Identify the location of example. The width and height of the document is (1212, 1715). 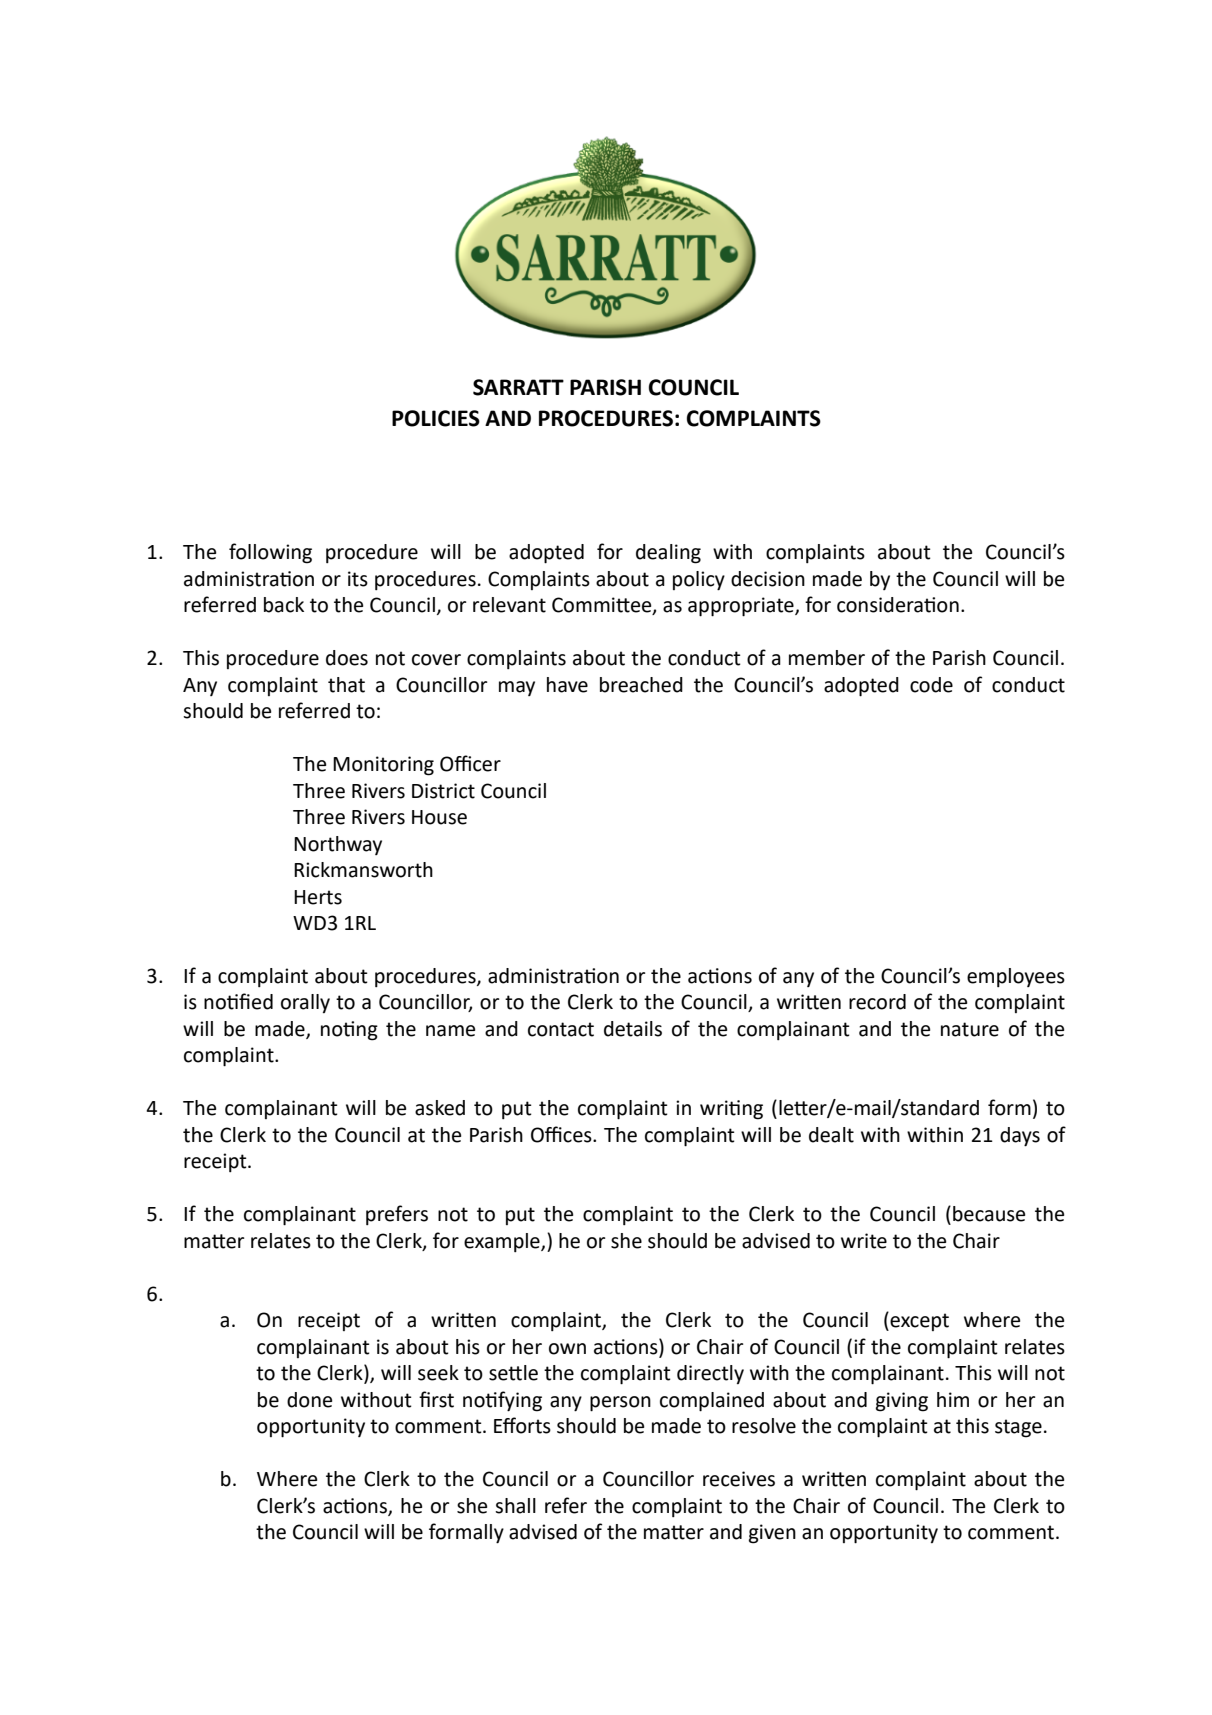
(503, 1242).
